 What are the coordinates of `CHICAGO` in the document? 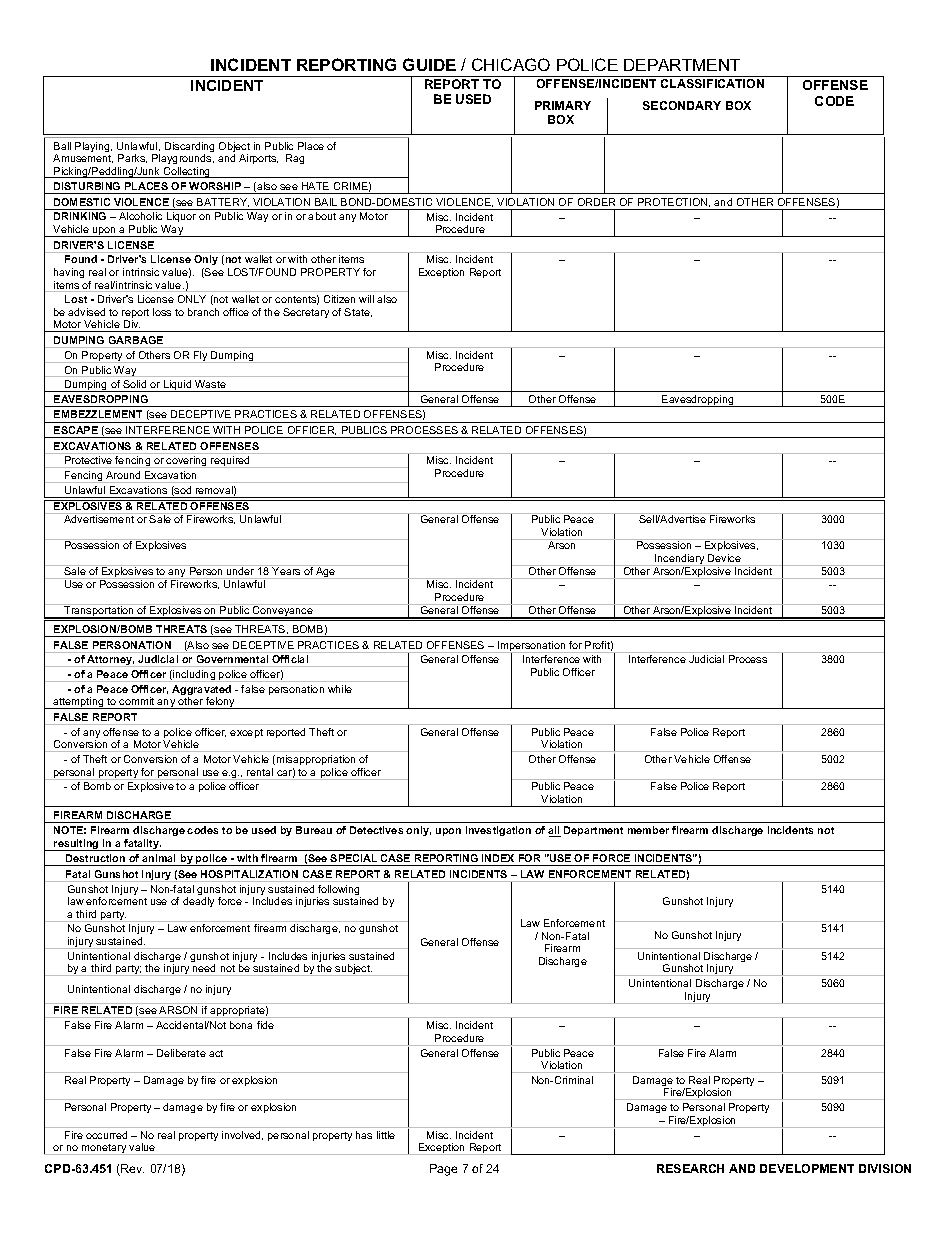 It's located at (511, 64).
